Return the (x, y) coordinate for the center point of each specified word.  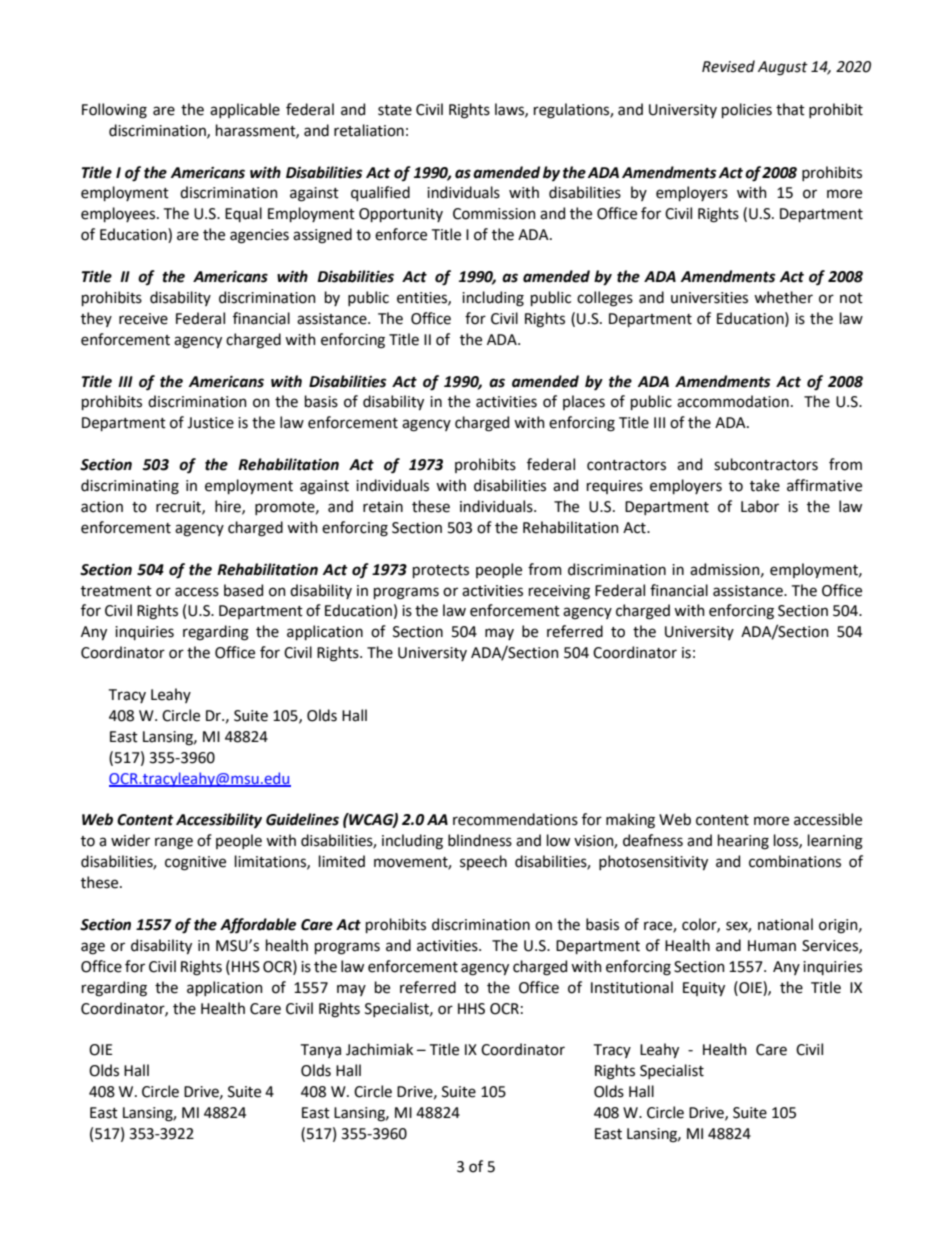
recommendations (515, 819)
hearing (743, 842)
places (584, 402)
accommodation (733, 401)
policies (747, 110)
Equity (704, 989)
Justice (210, 423)
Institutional (632, 987)
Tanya (321, 1051)
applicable (245, 110)
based (243, 590)
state (395, 110)
